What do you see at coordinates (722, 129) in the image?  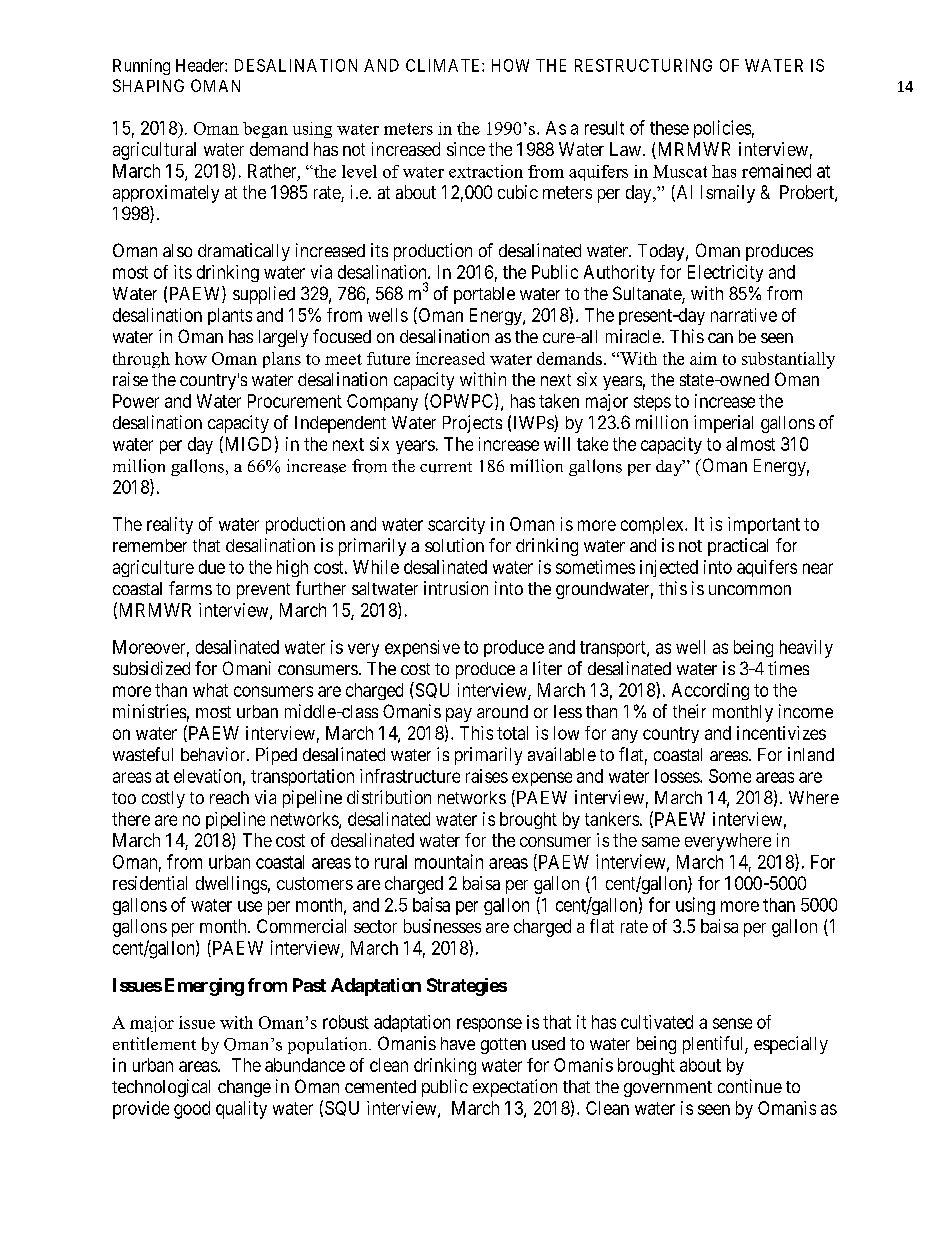 I see `policies` at bounding box center [722, 129].
